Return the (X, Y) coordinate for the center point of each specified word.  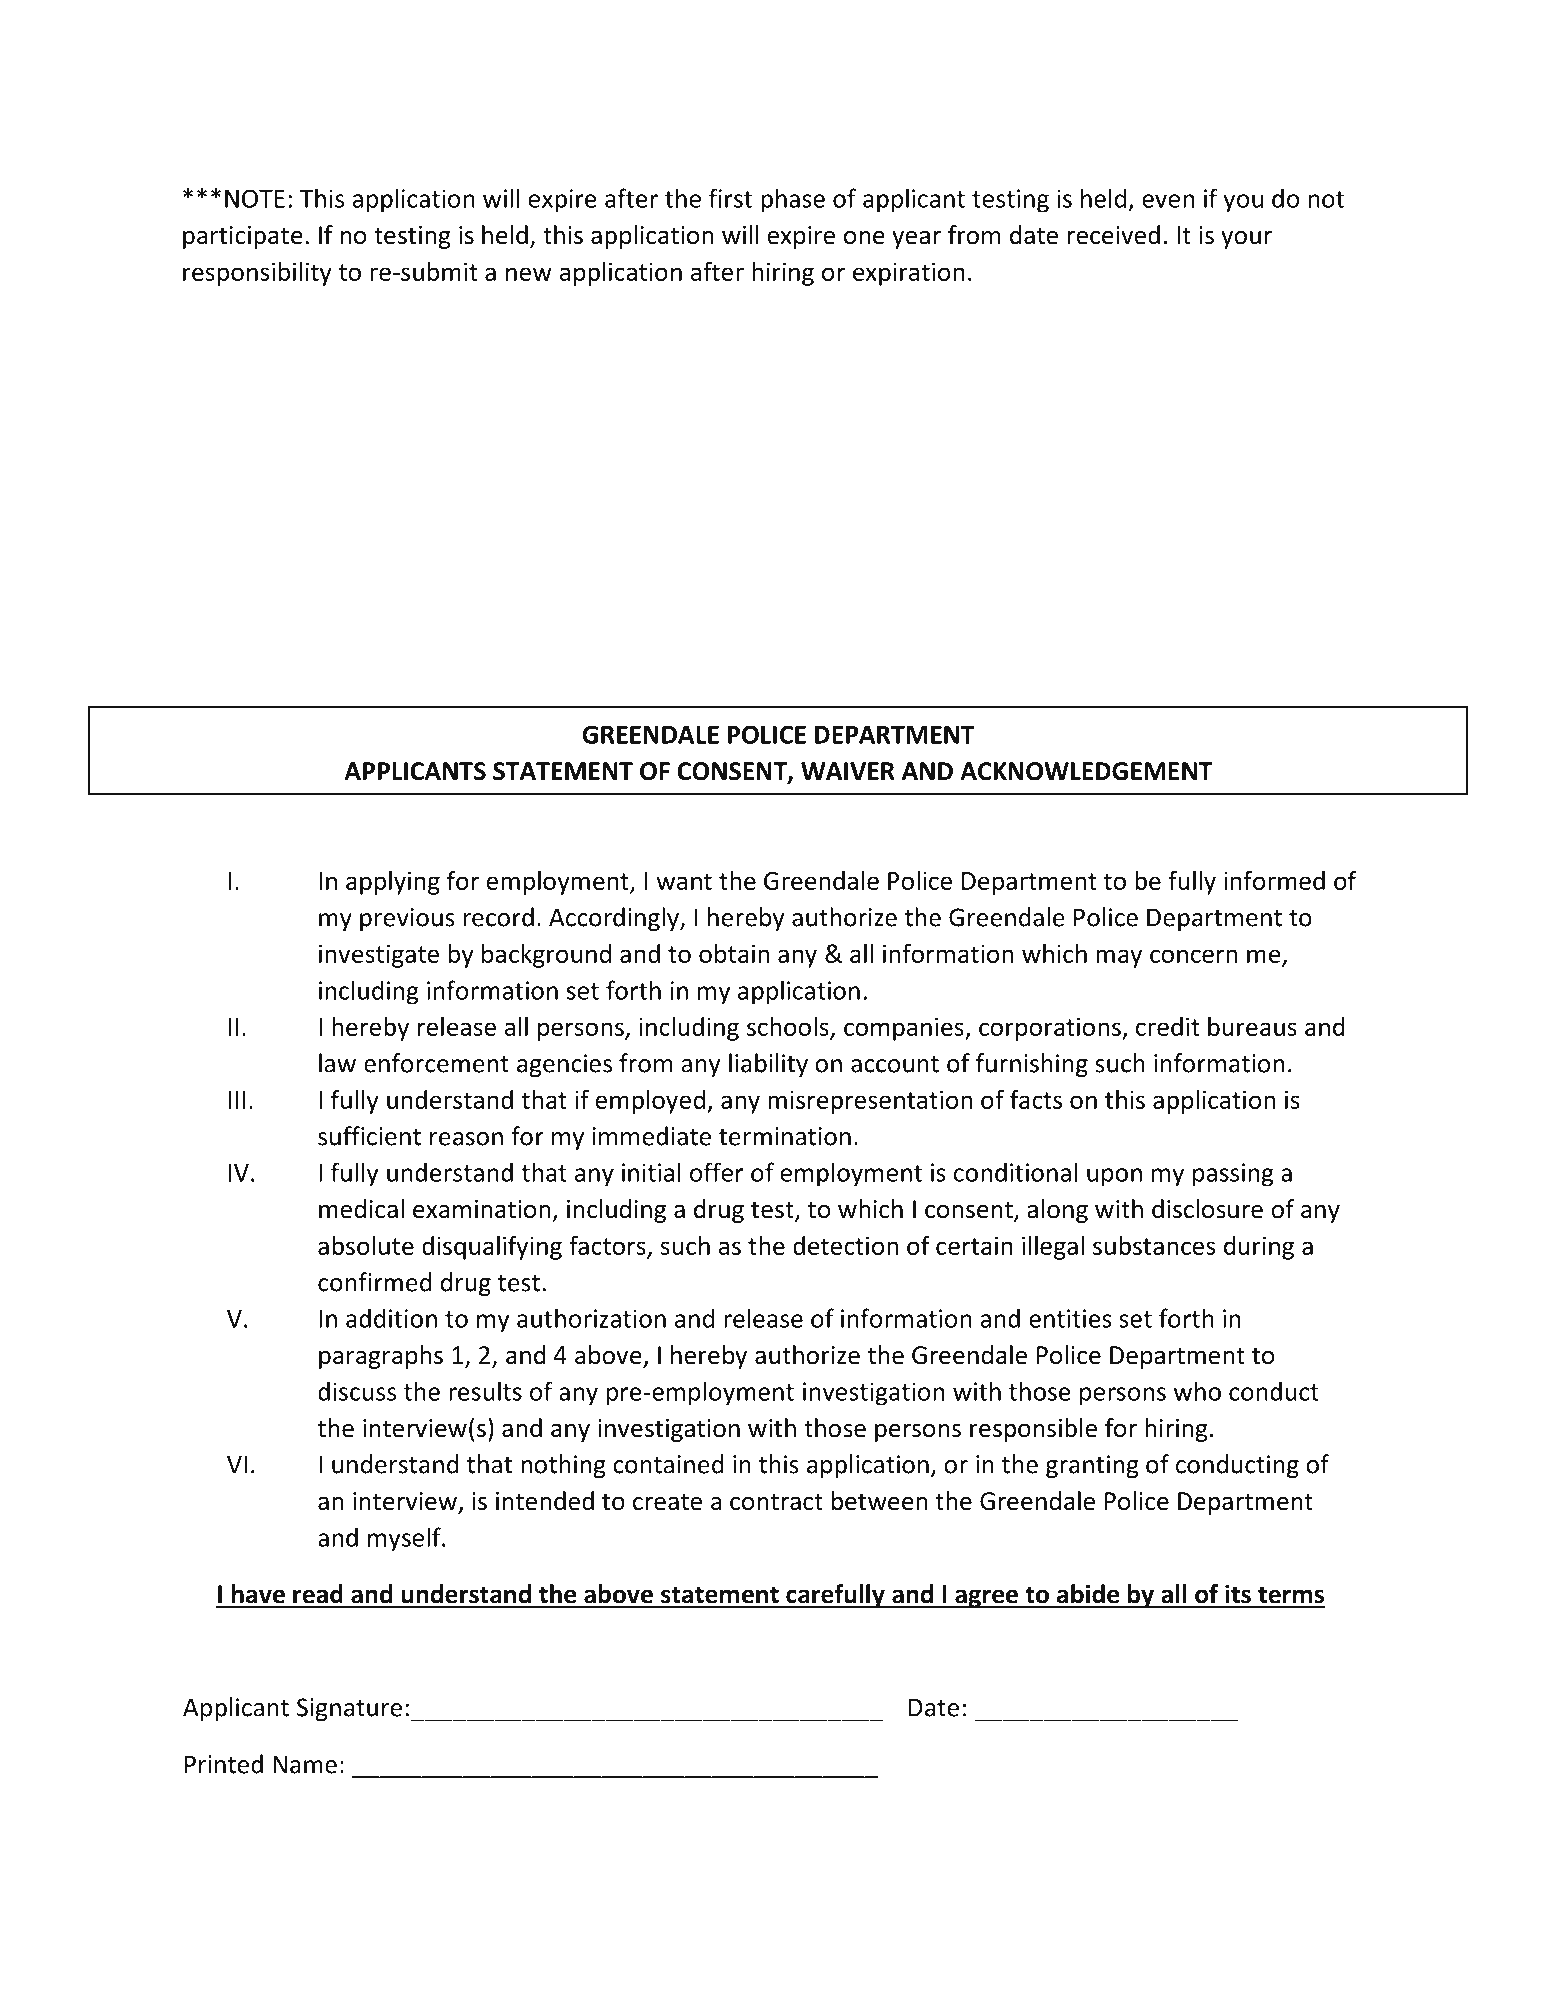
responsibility (257, 274)
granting (1092, 1466)
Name (305, 1764)
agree (986, 1598)
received (1114, 235)
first (730, 198)
